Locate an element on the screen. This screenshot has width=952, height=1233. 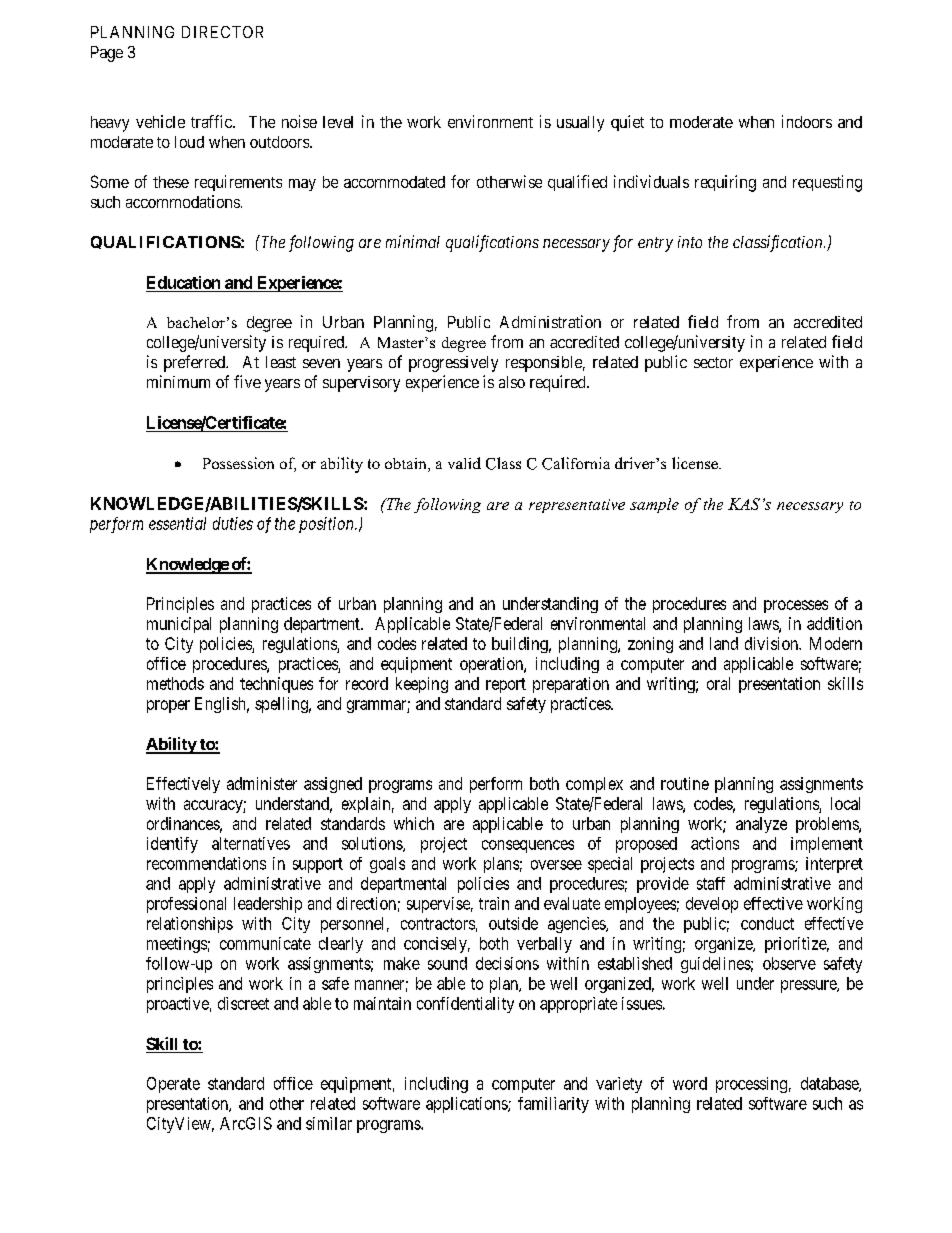
indoors is located at coordinates (807, 121).
